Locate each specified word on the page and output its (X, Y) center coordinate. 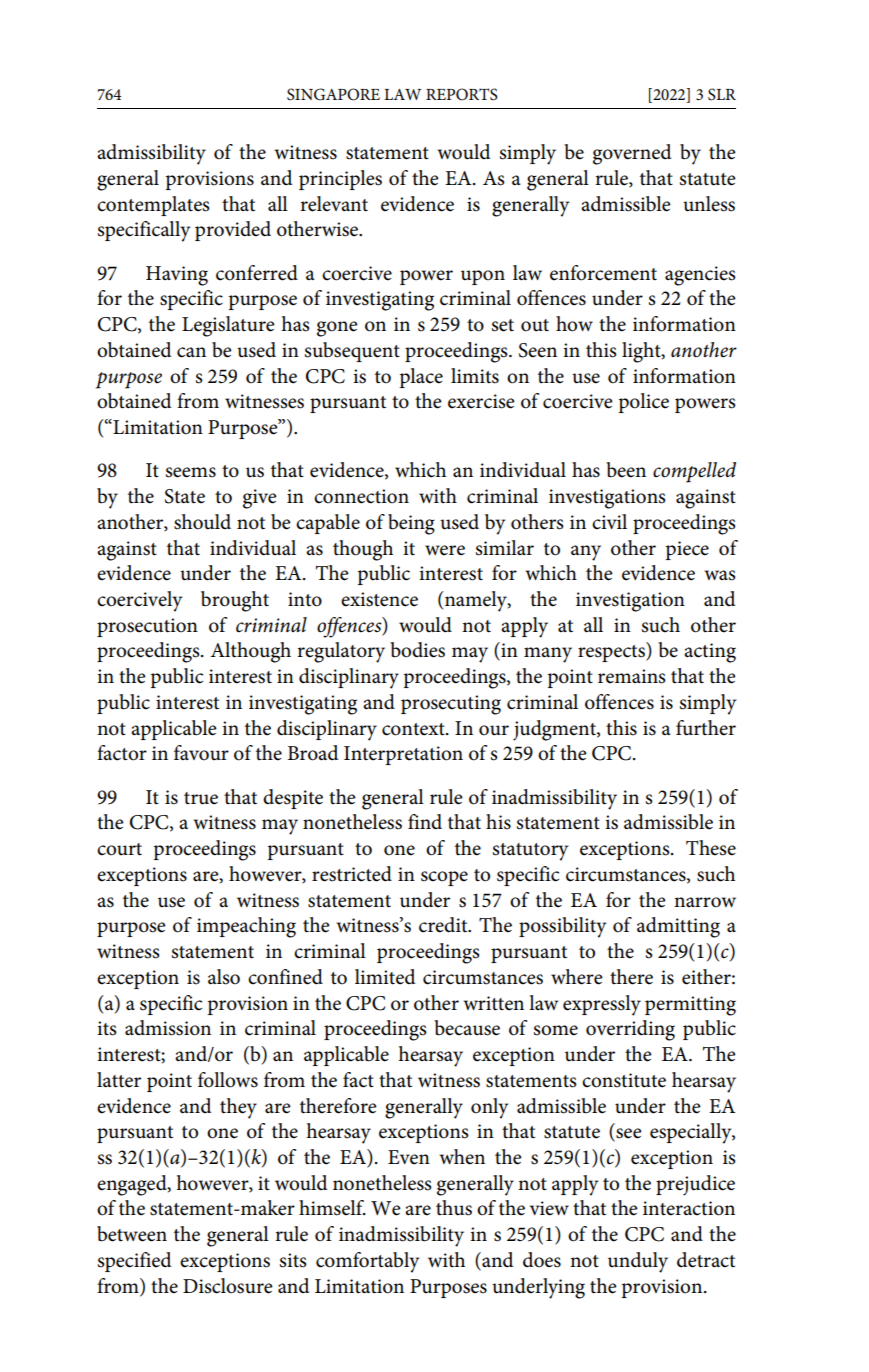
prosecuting (451, 705)
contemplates (153, 206)
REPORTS (462, 94)
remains (632, 676)
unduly (638, 1262)
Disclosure (228, 1286)
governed (632, 154)
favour (201, 753)
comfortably (367, 1262)
